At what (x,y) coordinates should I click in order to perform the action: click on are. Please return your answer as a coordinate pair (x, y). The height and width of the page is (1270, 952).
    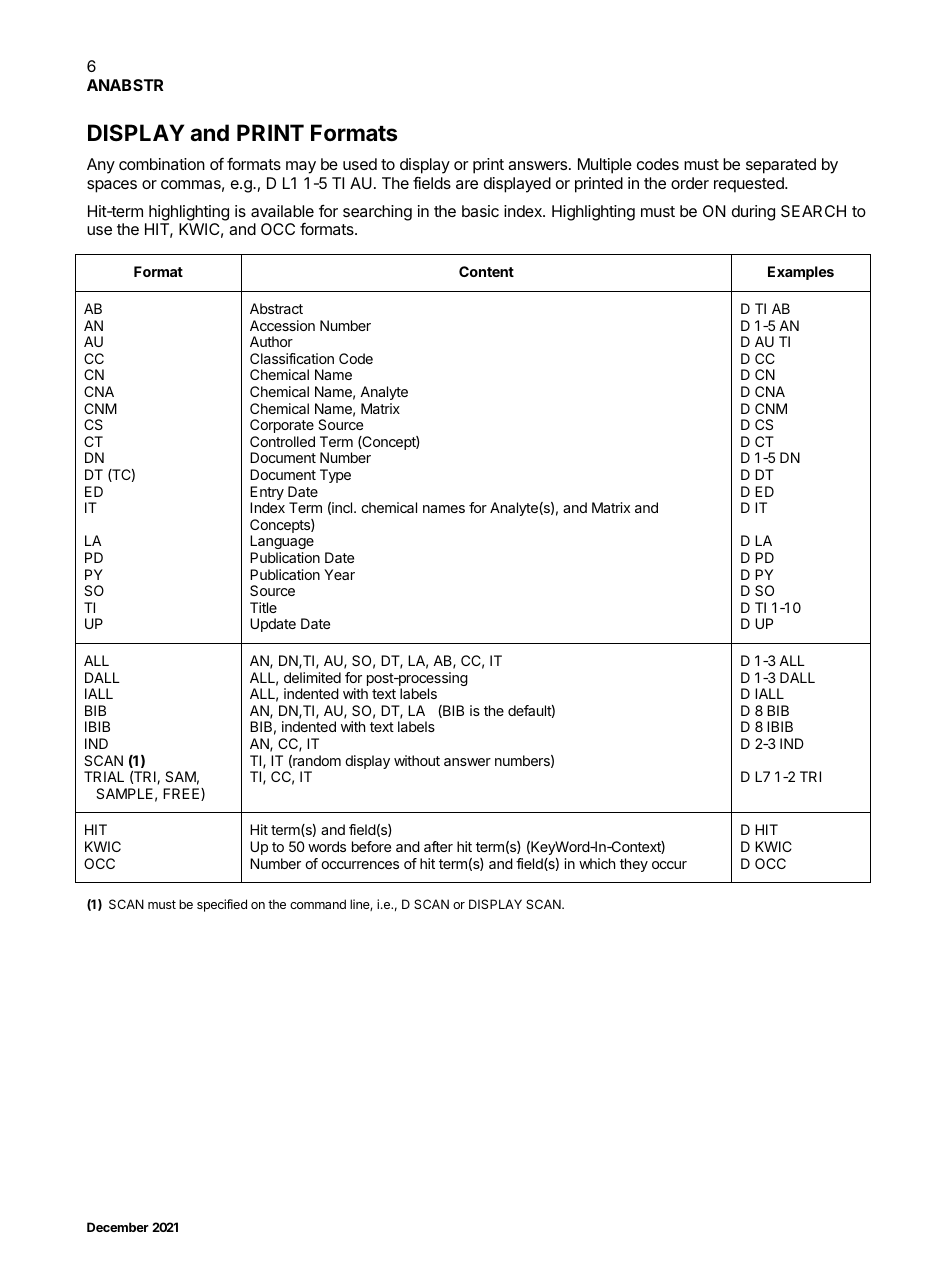
    Looking at the image, I should click on (467, 184).
